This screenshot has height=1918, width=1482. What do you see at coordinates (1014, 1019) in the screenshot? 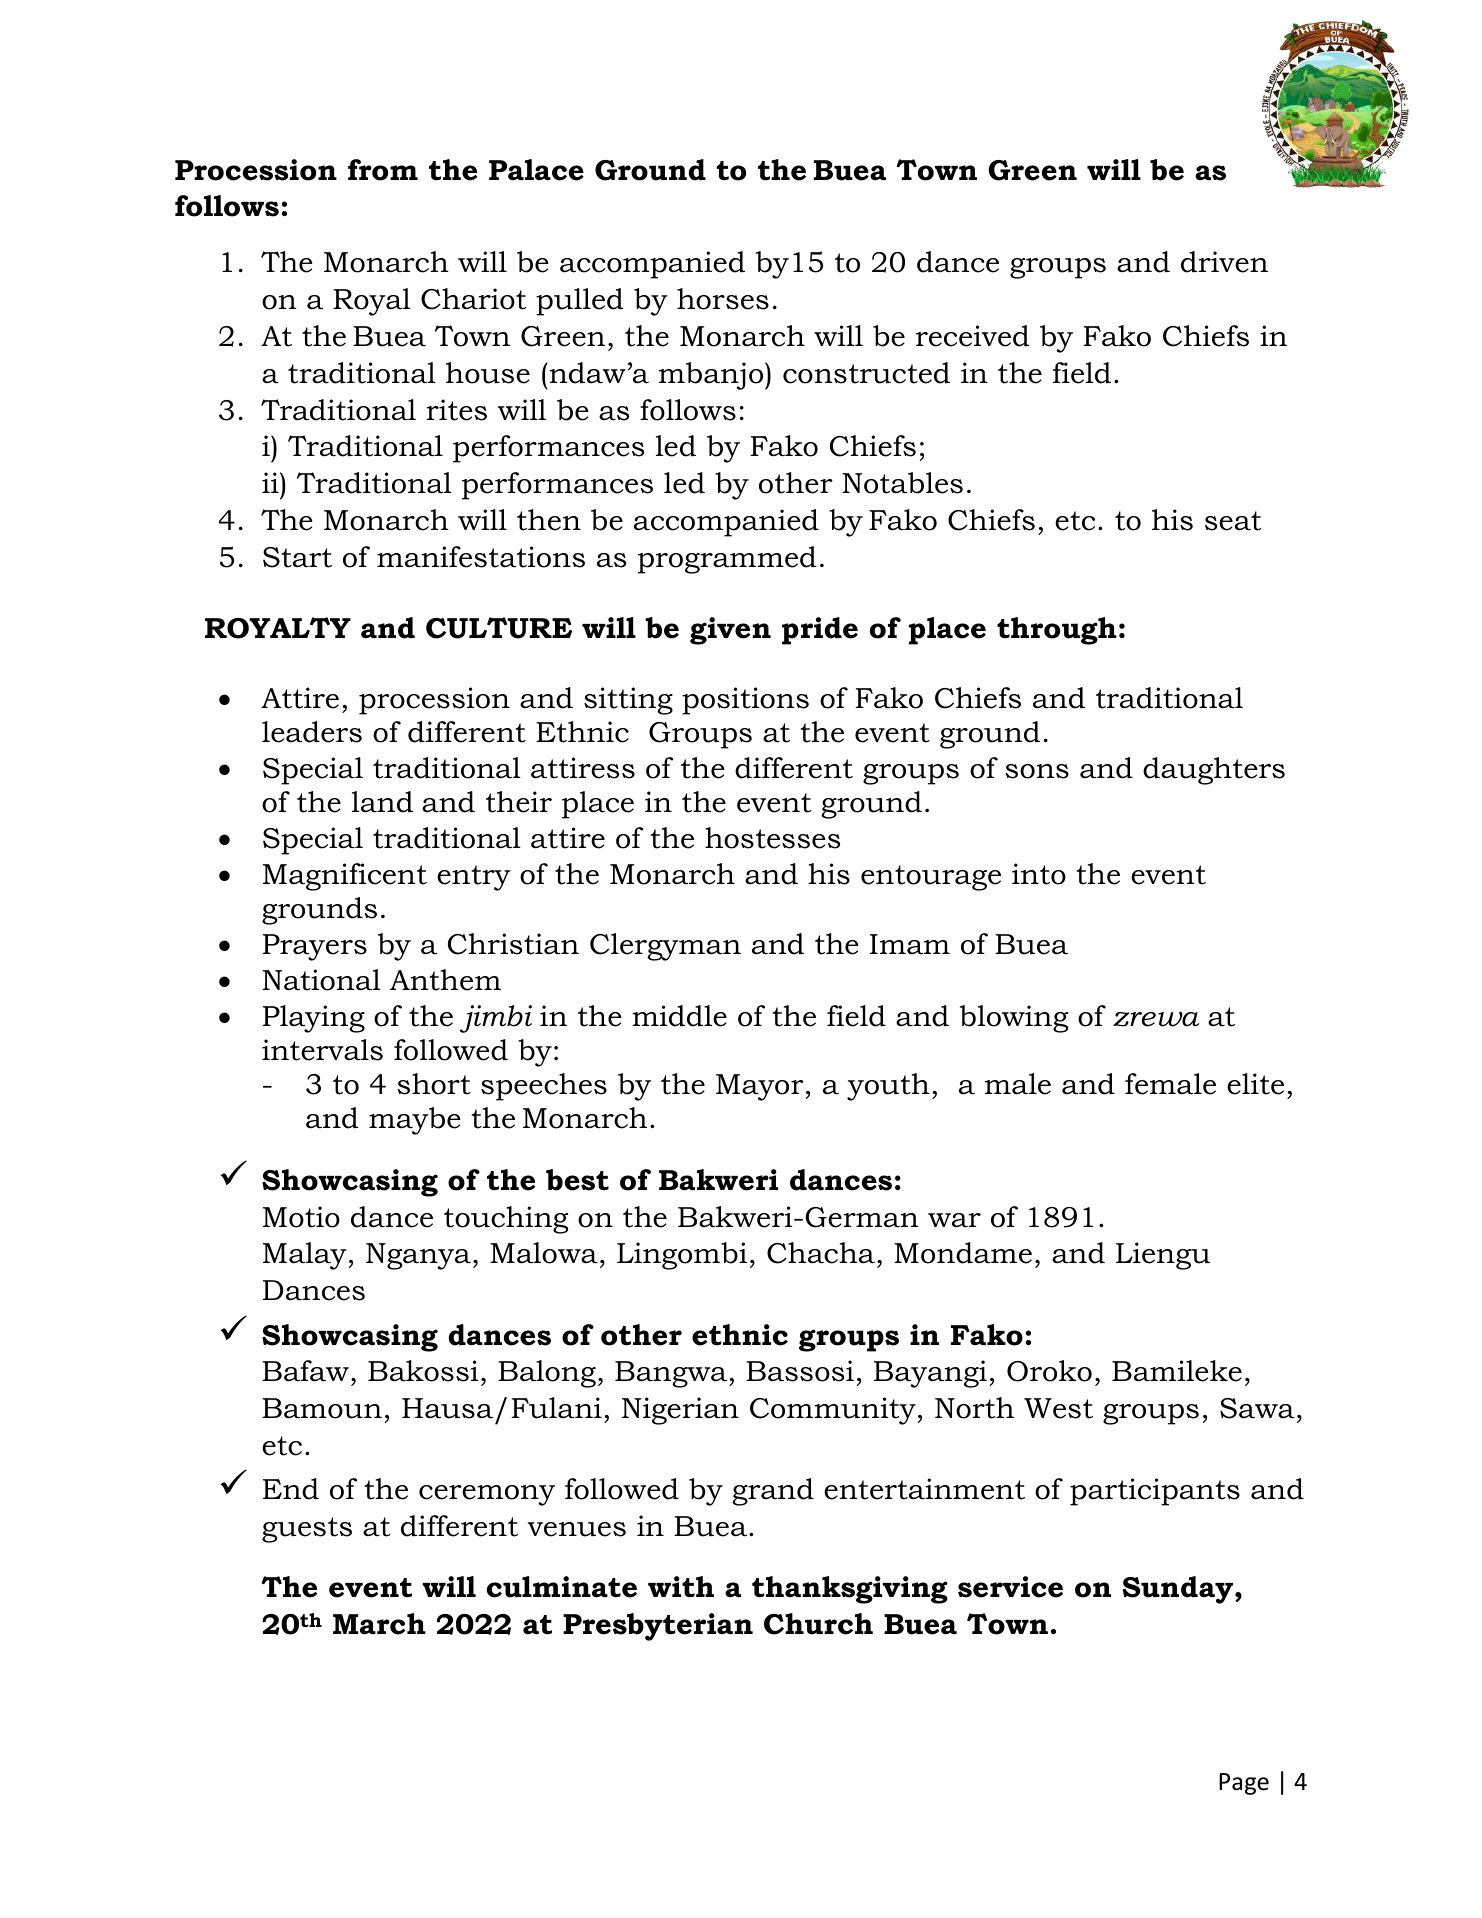
I see `blowing` at bounding box center [1014, 1019].
